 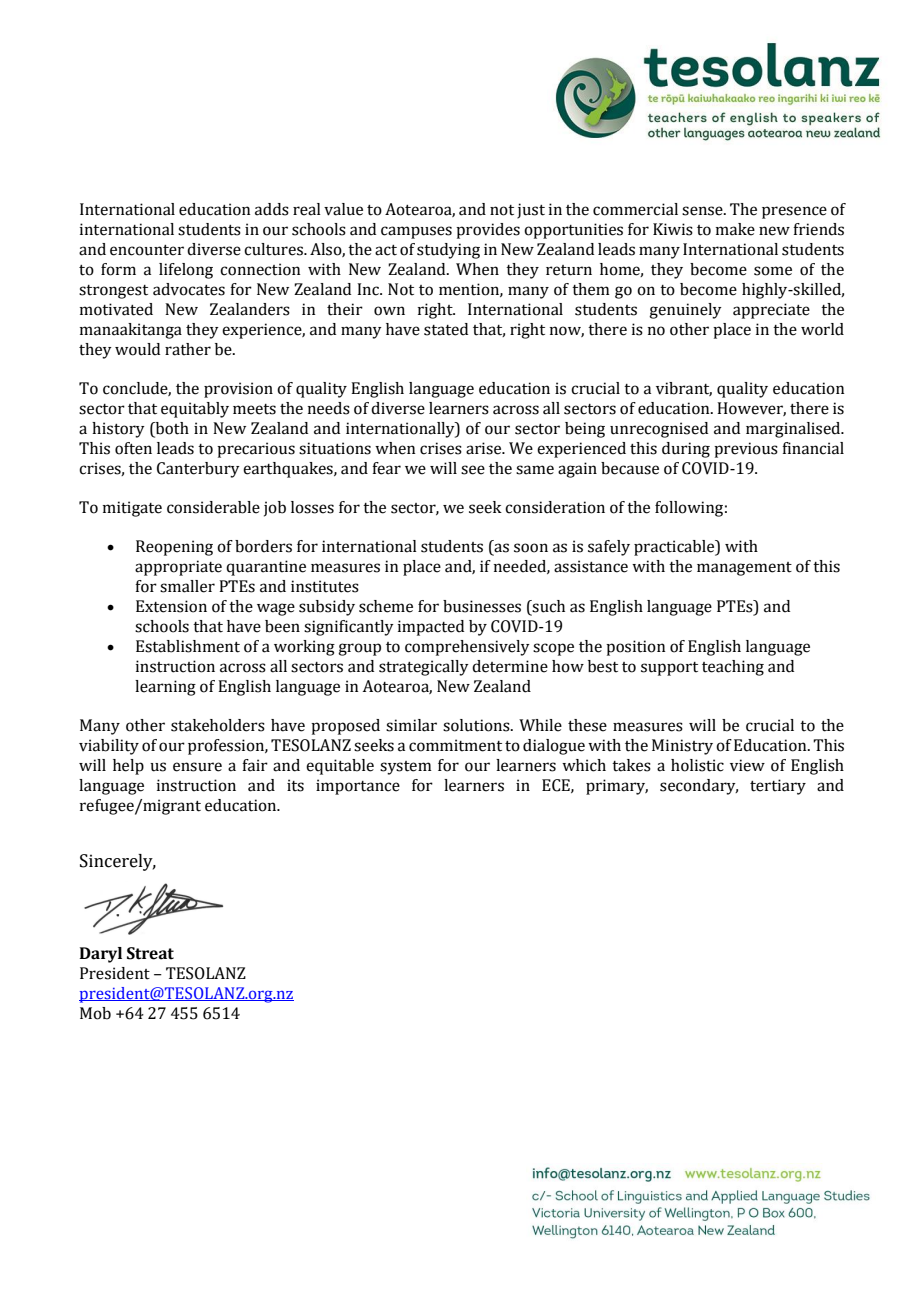 What do you see at coordinates (488, 231) in the image?
I see `provides` at bounding box center [488, 231].
